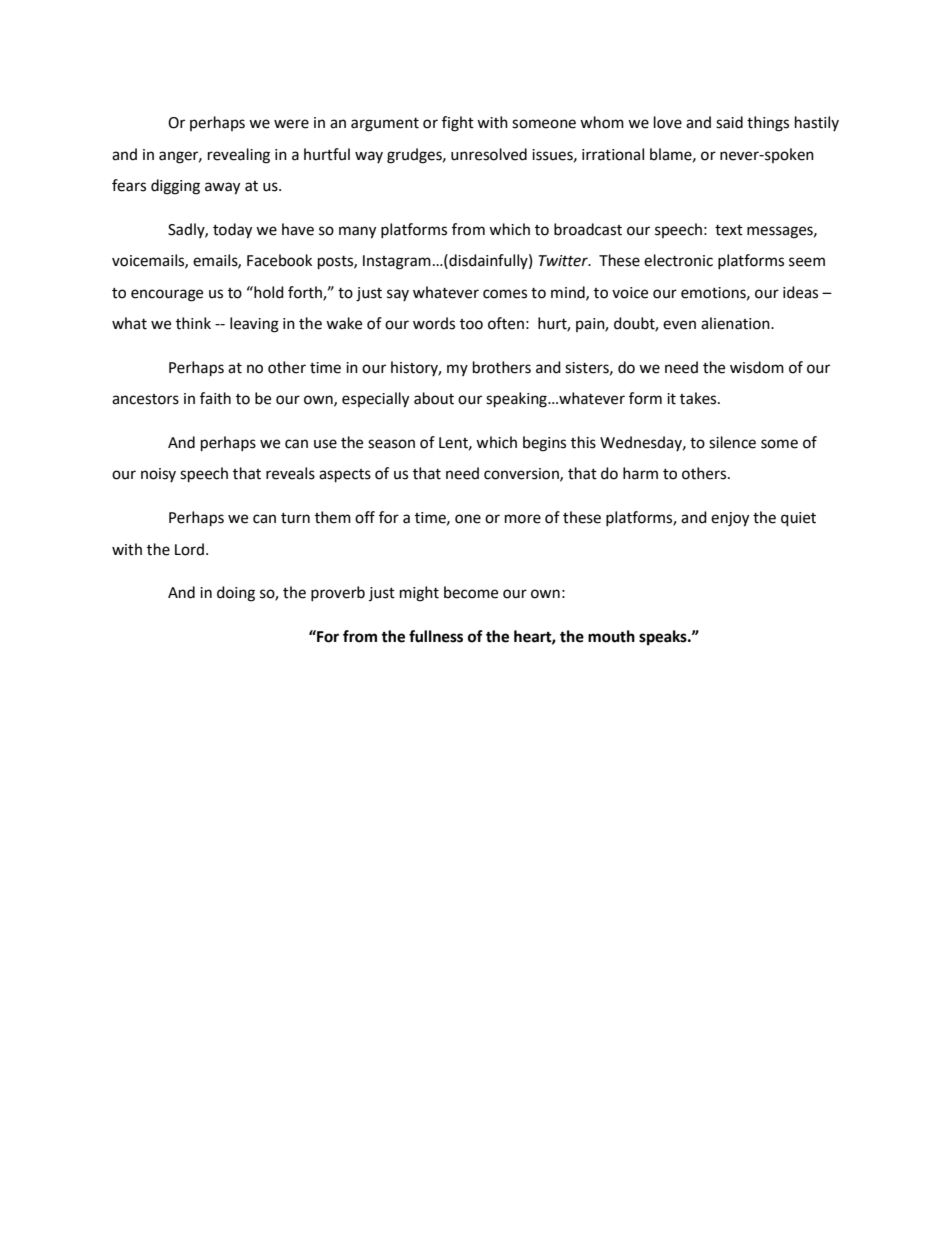 This document has height=1233, width=952. I want to click on fight, so click(458, 124).
